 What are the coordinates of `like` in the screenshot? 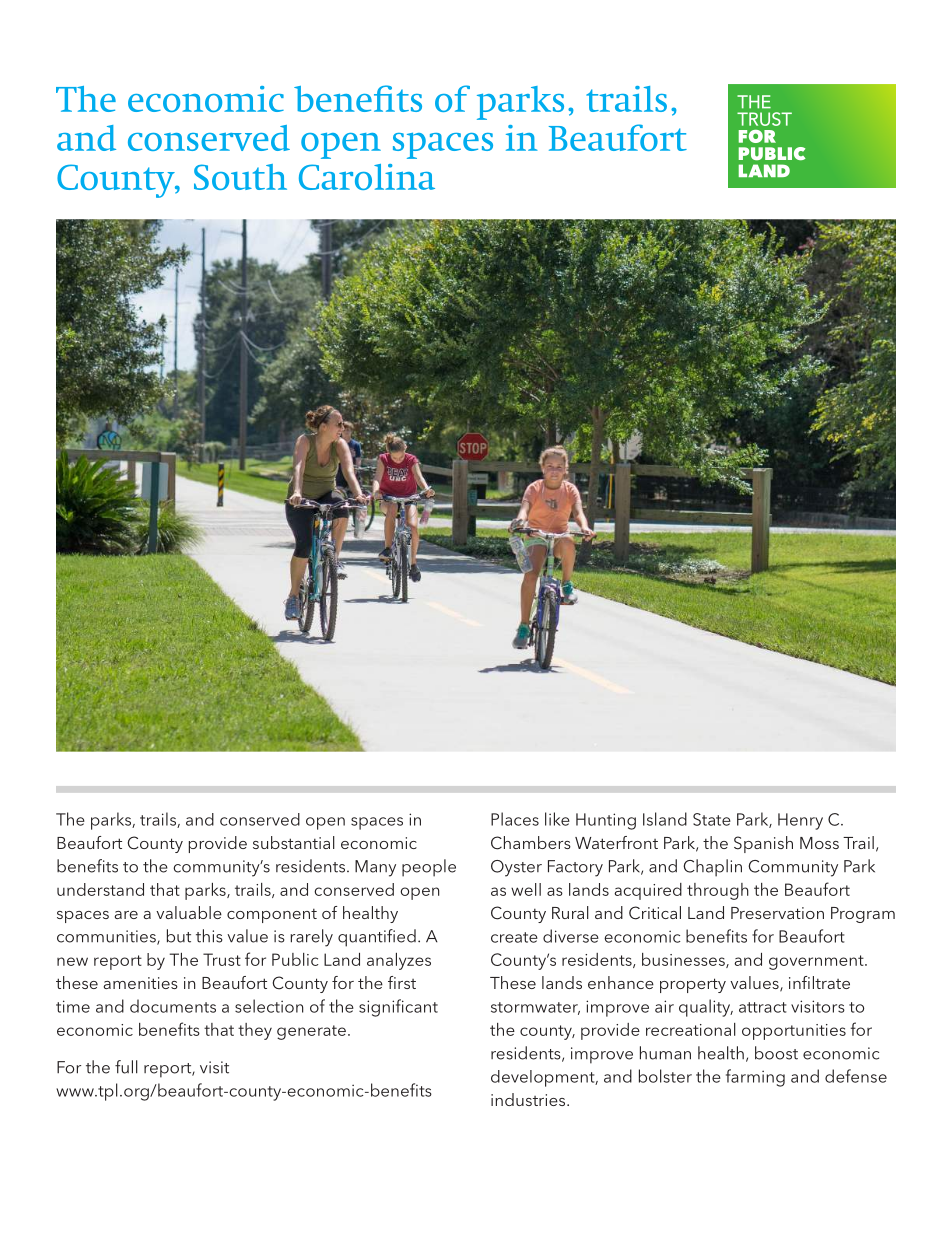 It's located at (557, 819).
